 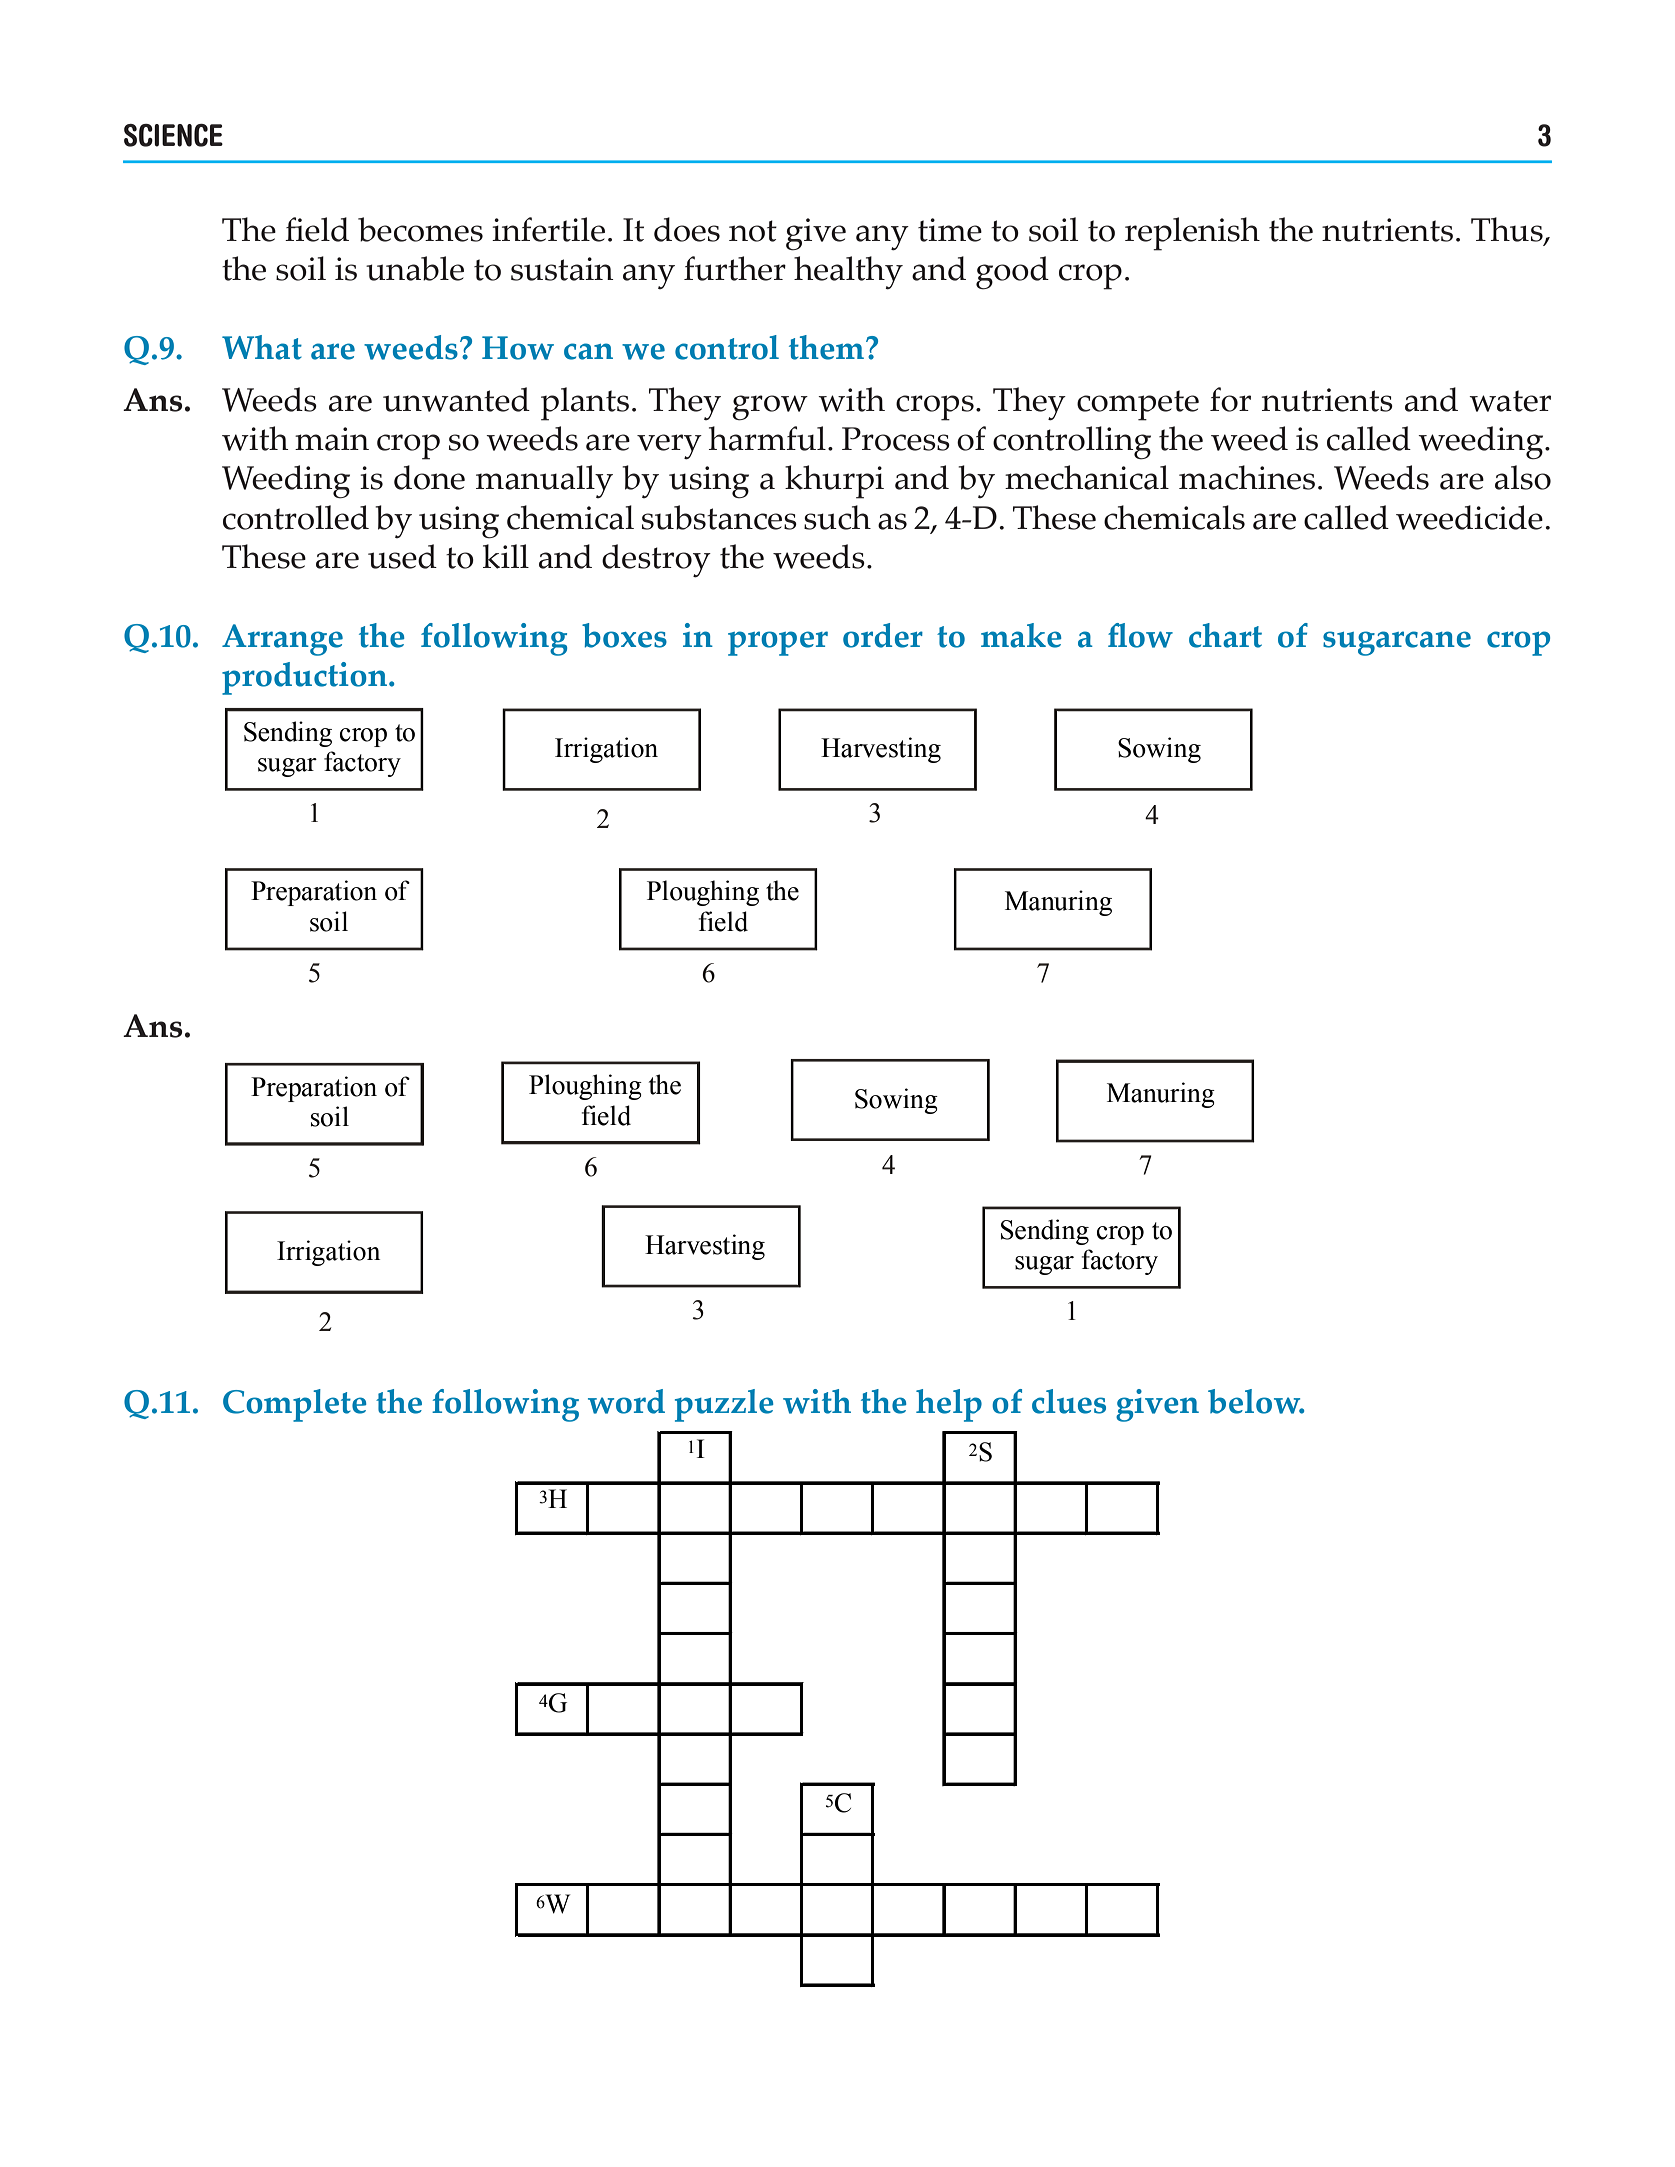 I want to click on clues, so click(x=1069, y=1401).
